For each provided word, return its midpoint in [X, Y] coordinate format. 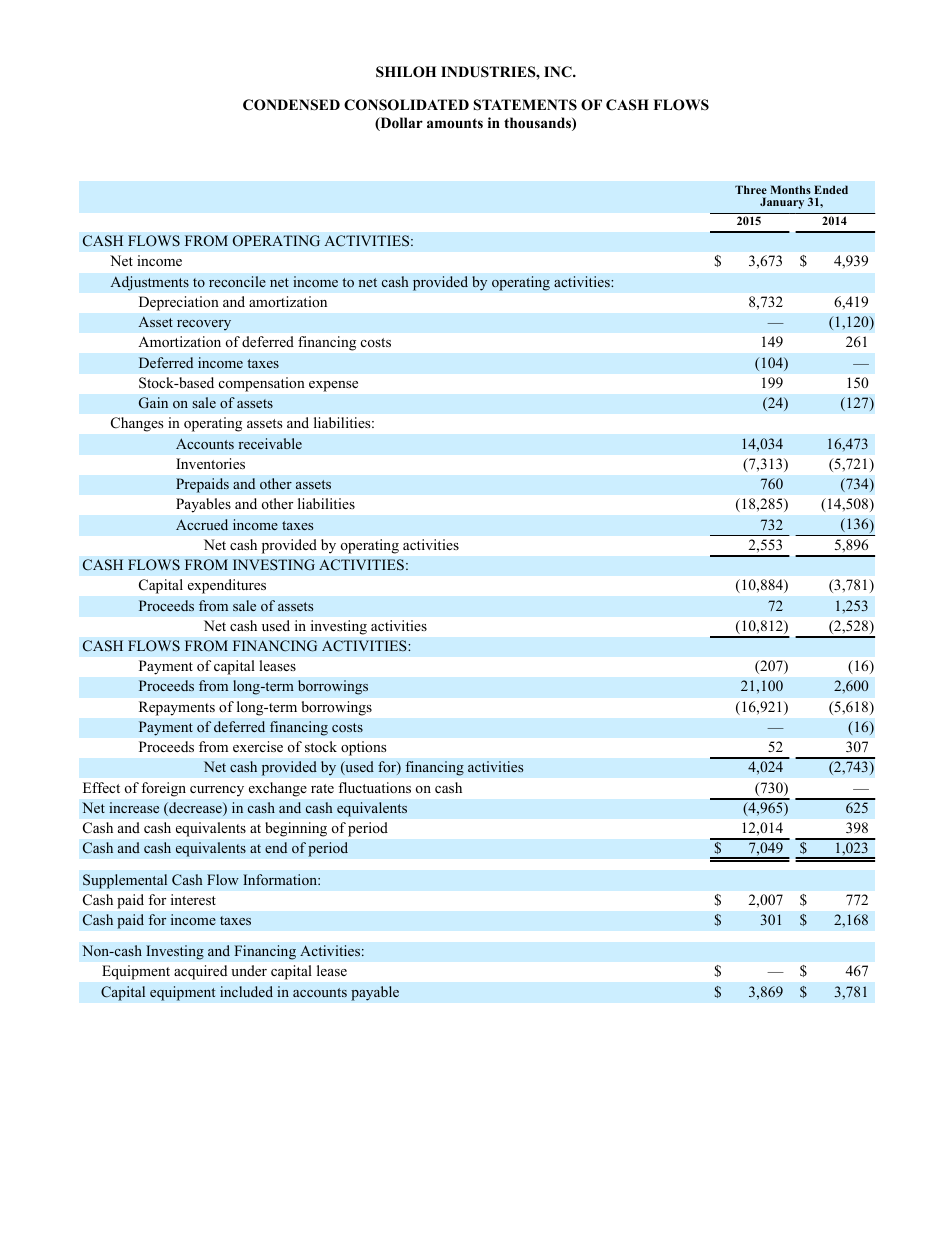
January [782, 203]
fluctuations [374, 788]
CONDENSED [291, 105]
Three [751, 189]
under [249, 970]
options [363, 748]
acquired [200, 972]
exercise [258, 746]
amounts [455, 123]
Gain [153, 403]
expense [333, 386]
